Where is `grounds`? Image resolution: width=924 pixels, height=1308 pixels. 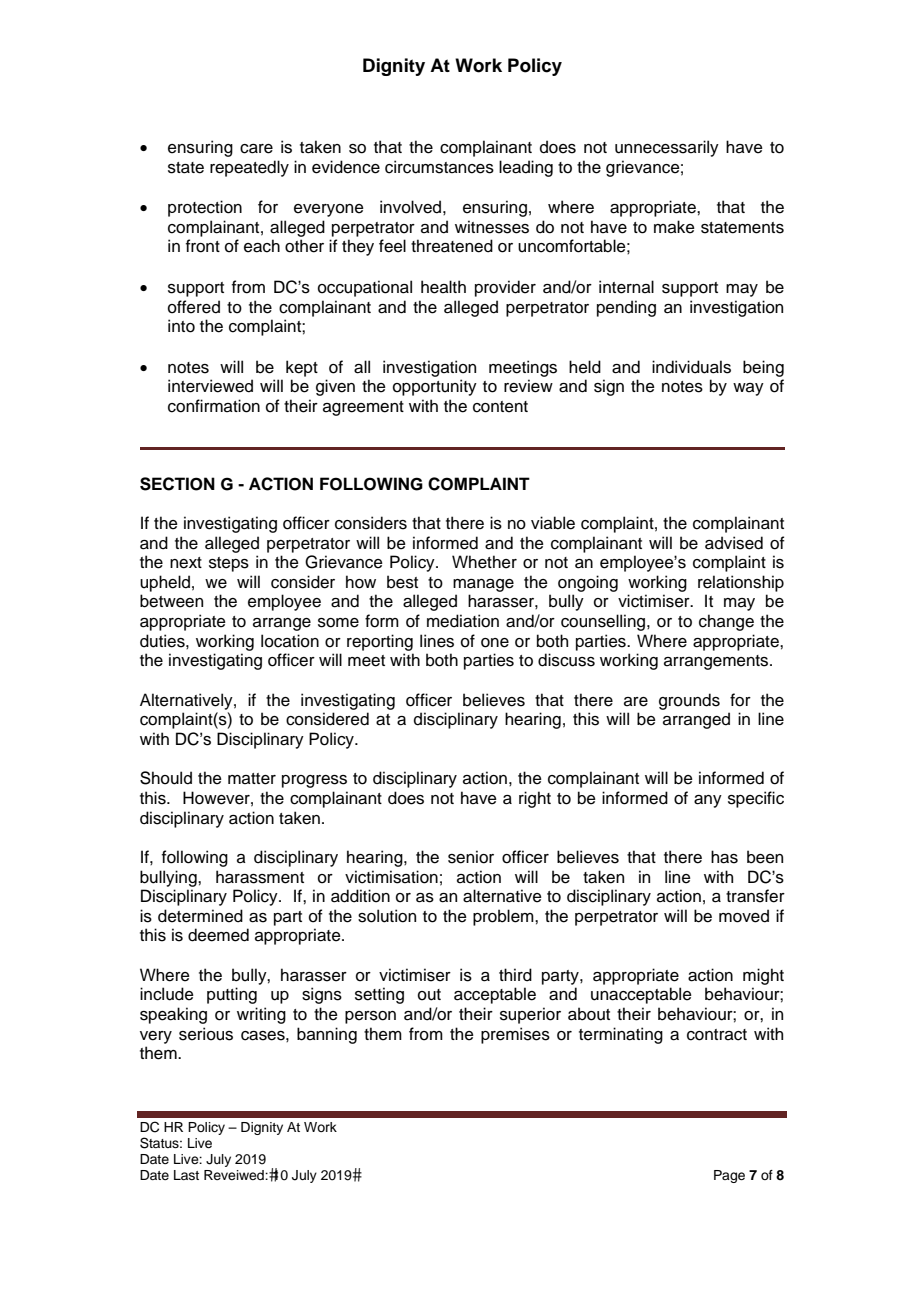
grounds is located at coordinates (689, 701).
